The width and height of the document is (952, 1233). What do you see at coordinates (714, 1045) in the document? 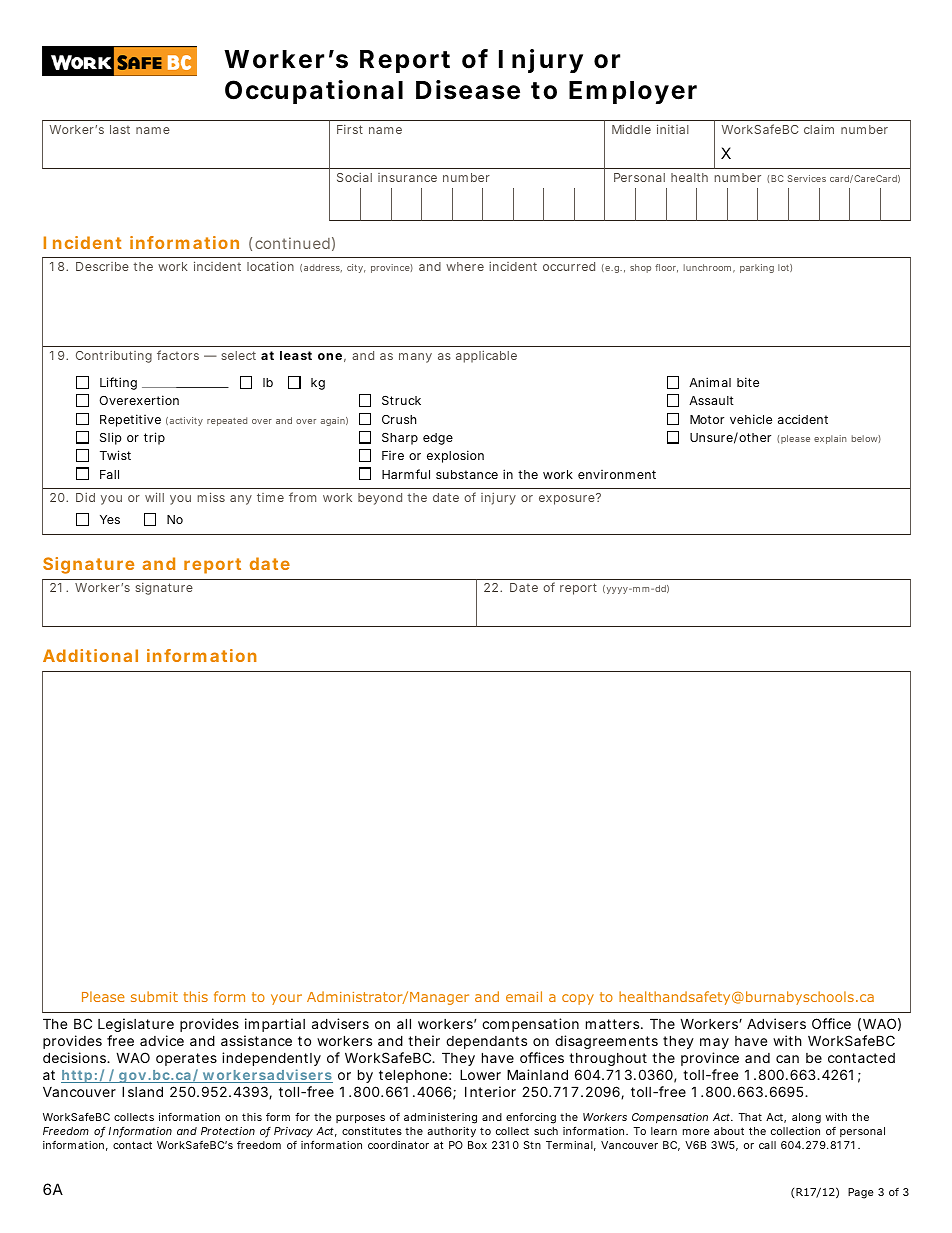
I see `may` at bounding box center [714, 1045].
